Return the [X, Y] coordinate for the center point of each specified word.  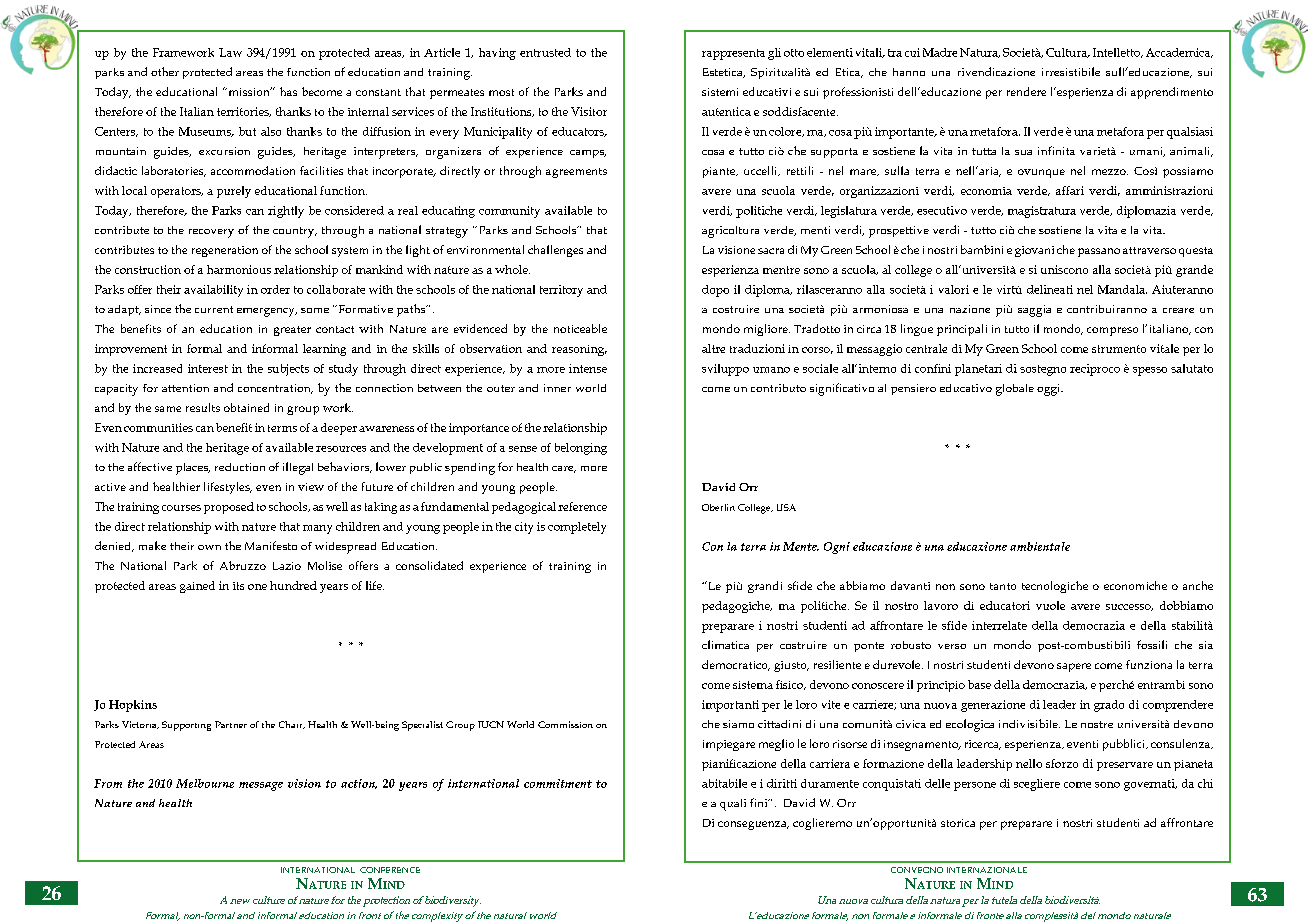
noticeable [580, 328]
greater [292, 331]
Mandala [1122, 289]
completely [577, 528]
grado [1109, 706]
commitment [558, 783]
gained [197, 587]
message [261, 786]
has [288, 91]
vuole [1050, 605]
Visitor [589, 111]
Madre [940, 52]
